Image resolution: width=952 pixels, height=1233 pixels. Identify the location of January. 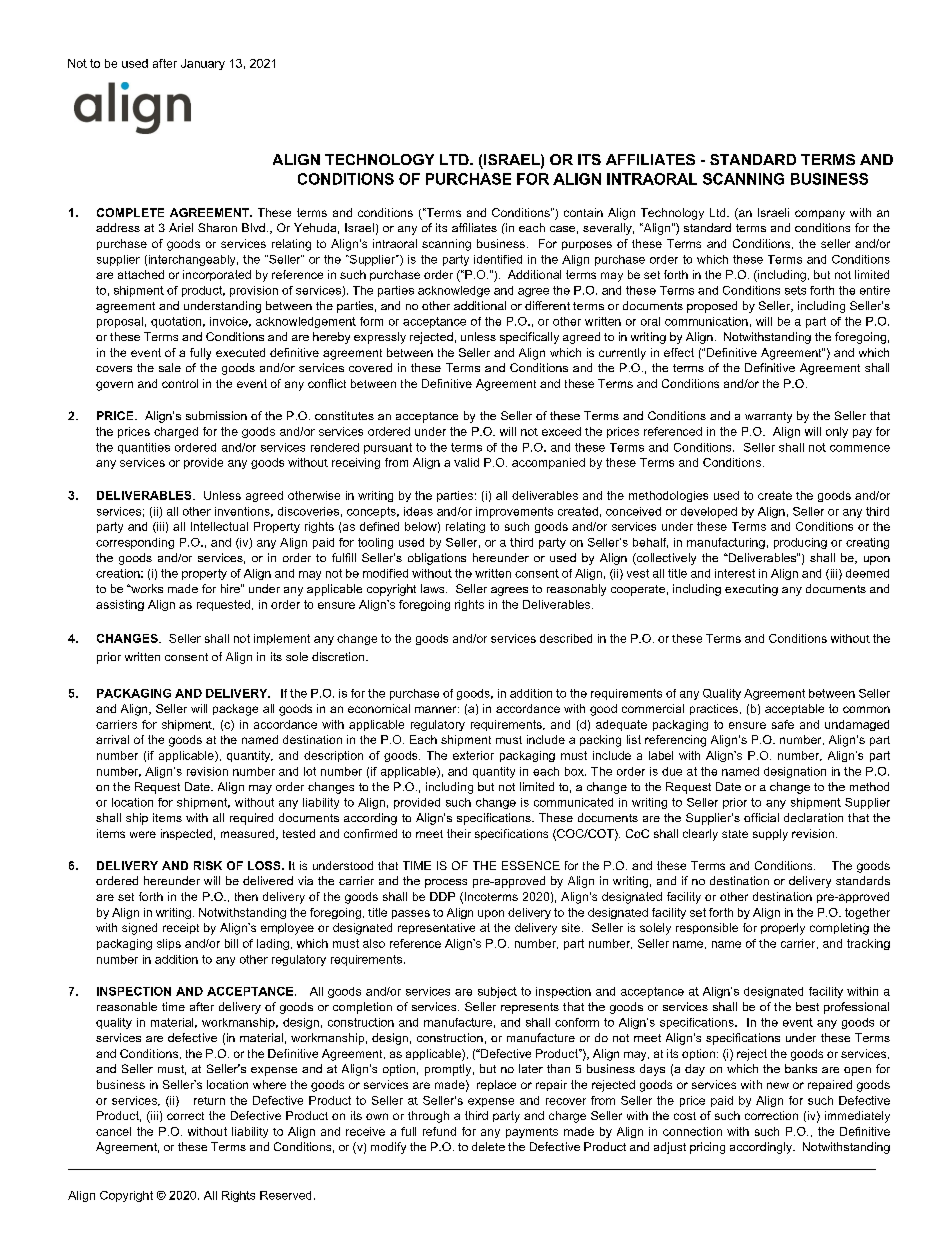
(203, 64).
